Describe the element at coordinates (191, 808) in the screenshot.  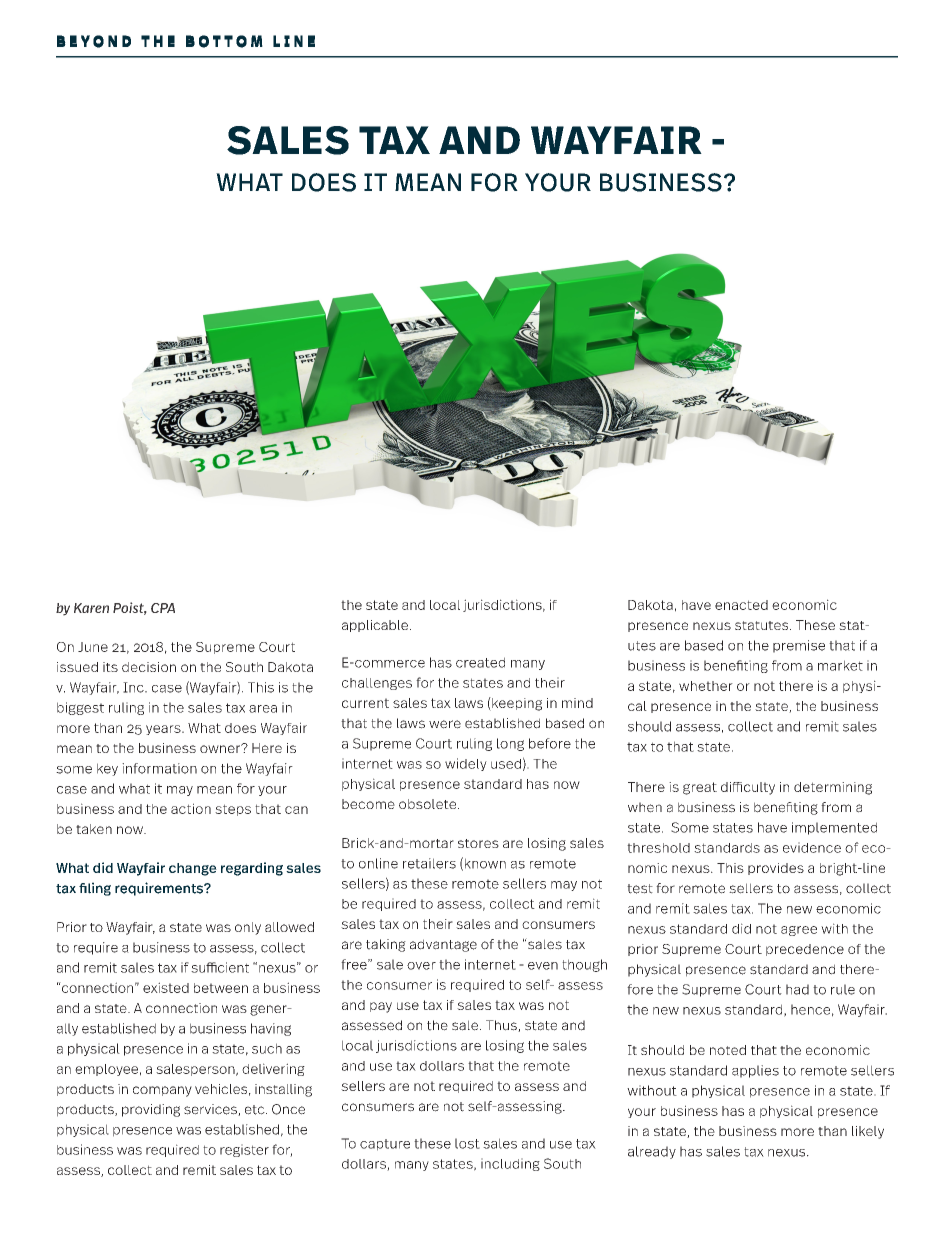
I see `action` at that location.
